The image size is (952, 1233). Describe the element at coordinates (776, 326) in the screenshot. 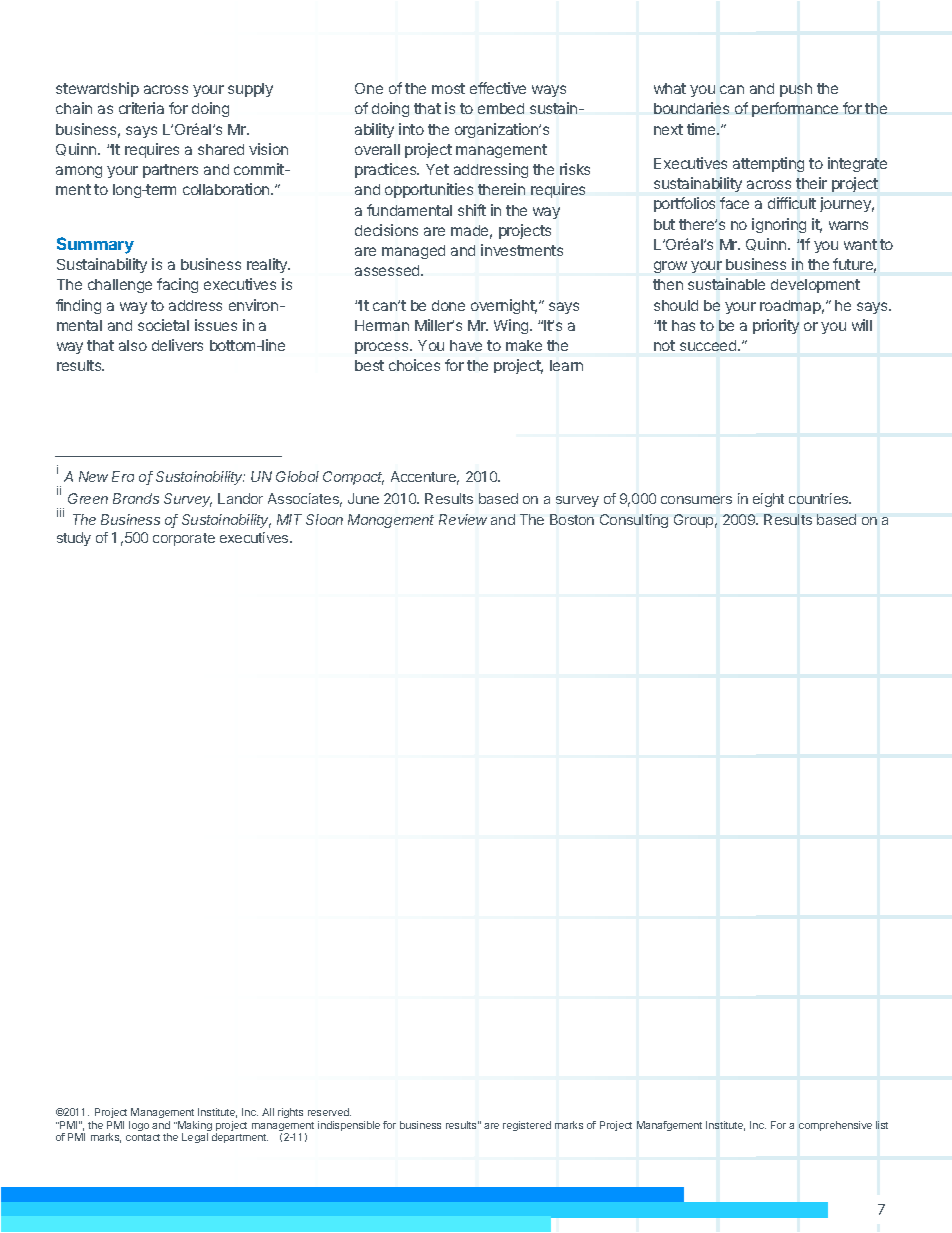

I see `priority` at that location.
